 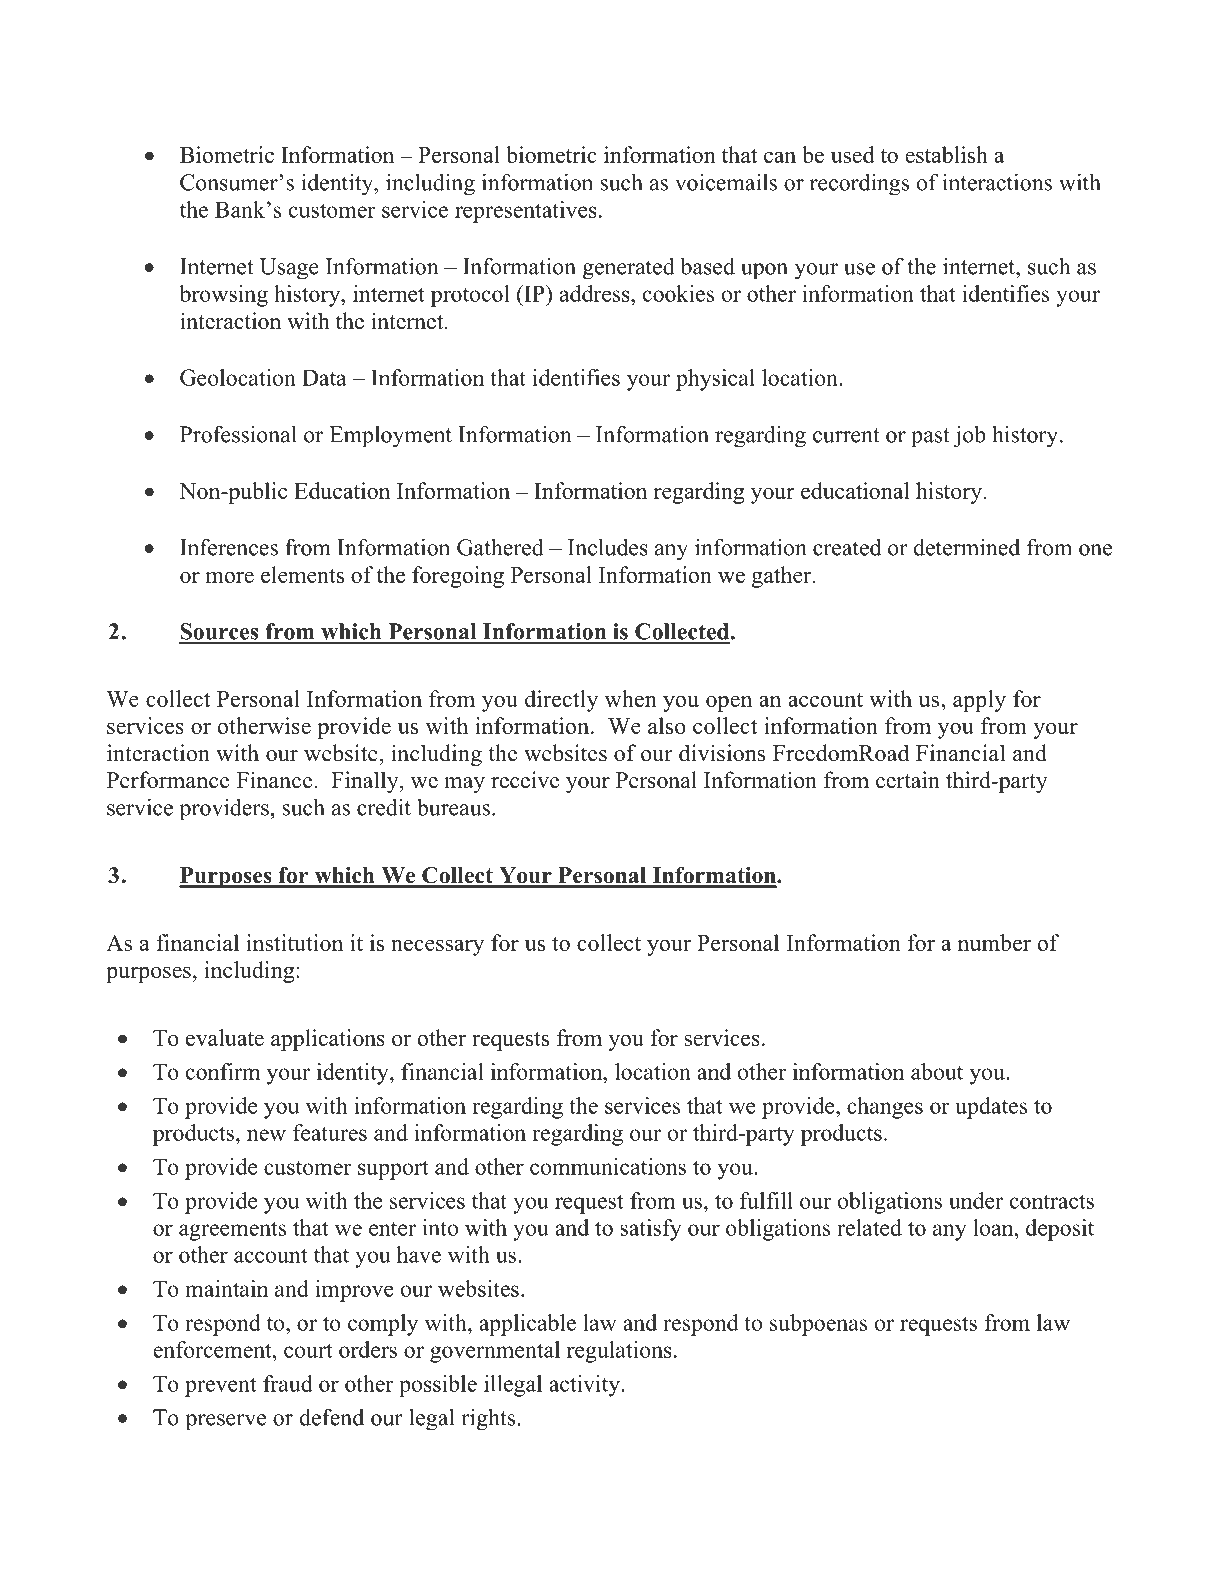 I want to click on Usage, so click(x=289, y=269).
